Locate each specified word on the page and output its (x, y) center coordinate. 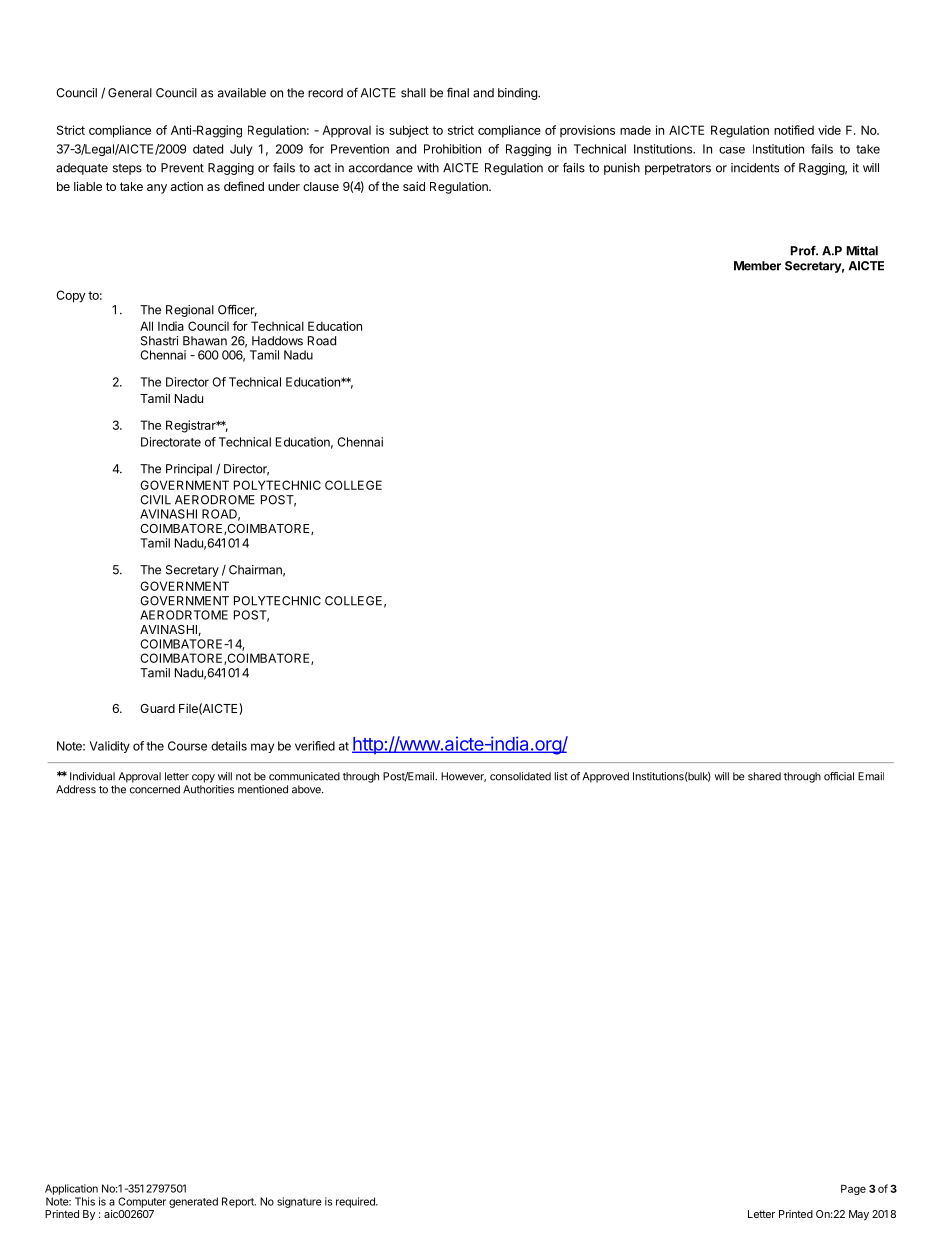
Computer (142, 1202)
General (130, 93)
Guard (157, 708)
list (561, 776)
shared (764, 776)
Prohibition (452, 149)
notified (794, 130)
